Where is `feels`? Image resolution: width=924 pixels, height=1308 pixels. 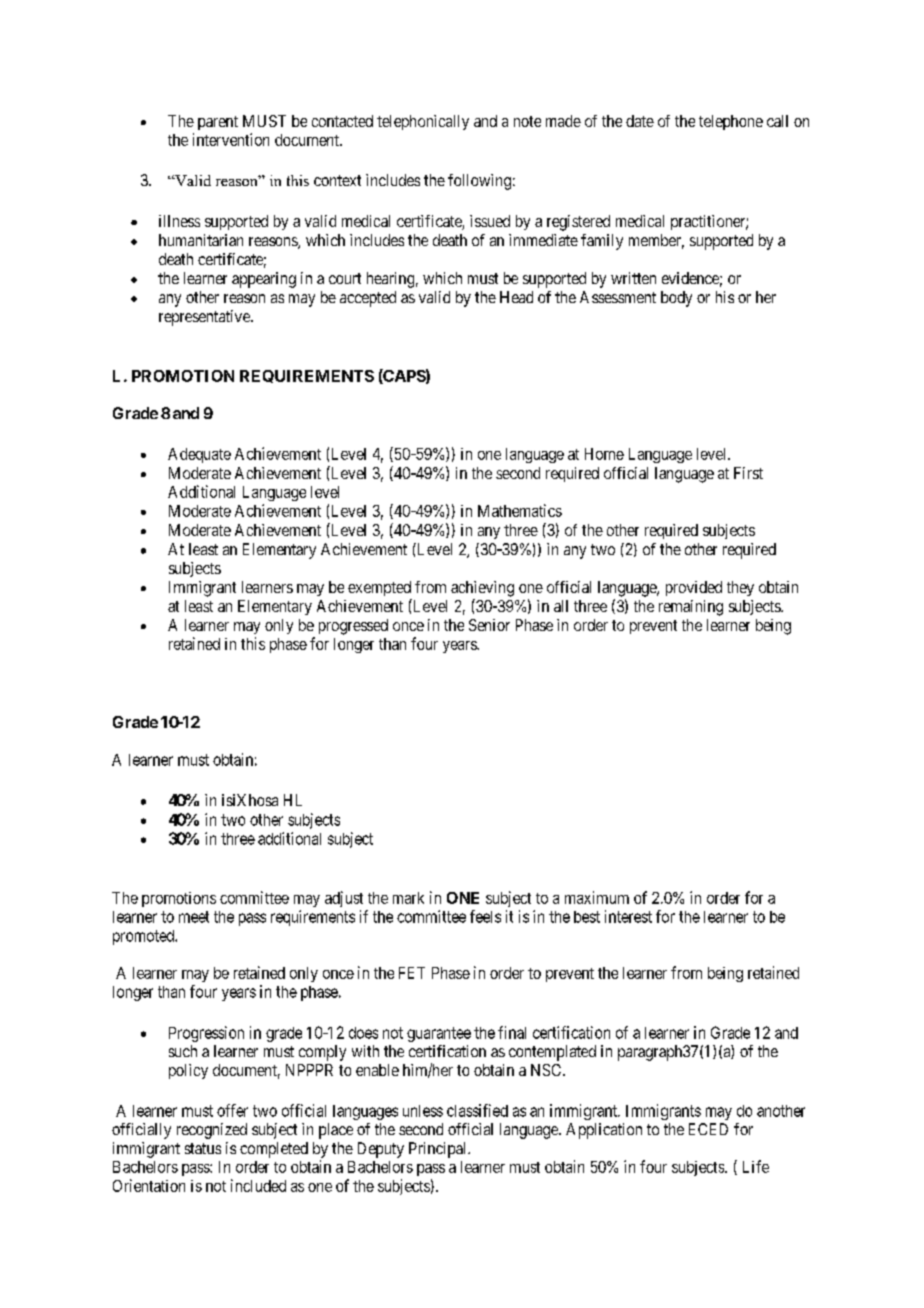 feels is located at coordinates (485, 916).
